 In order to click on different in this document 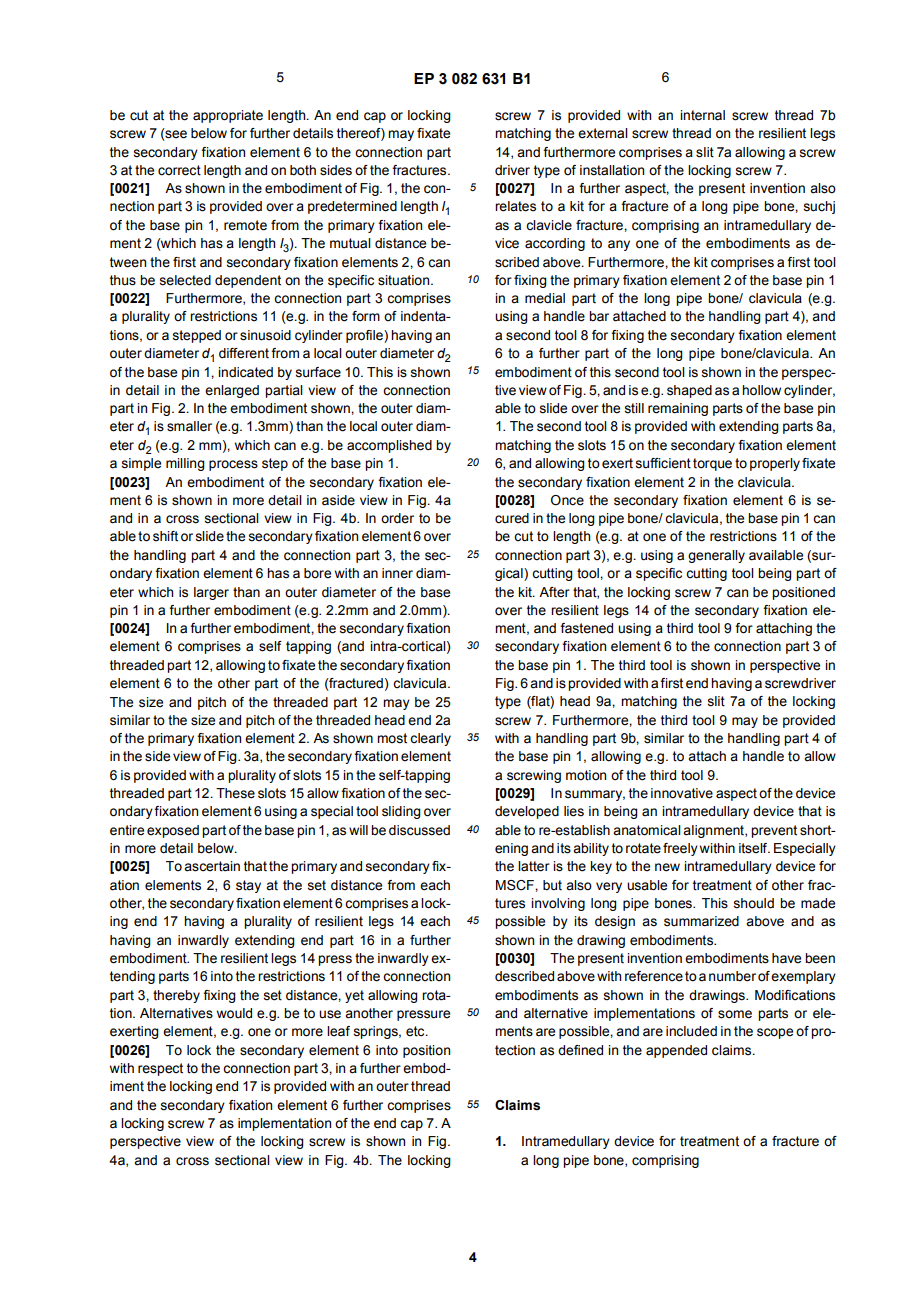, I will do `click(244, 353)`.
